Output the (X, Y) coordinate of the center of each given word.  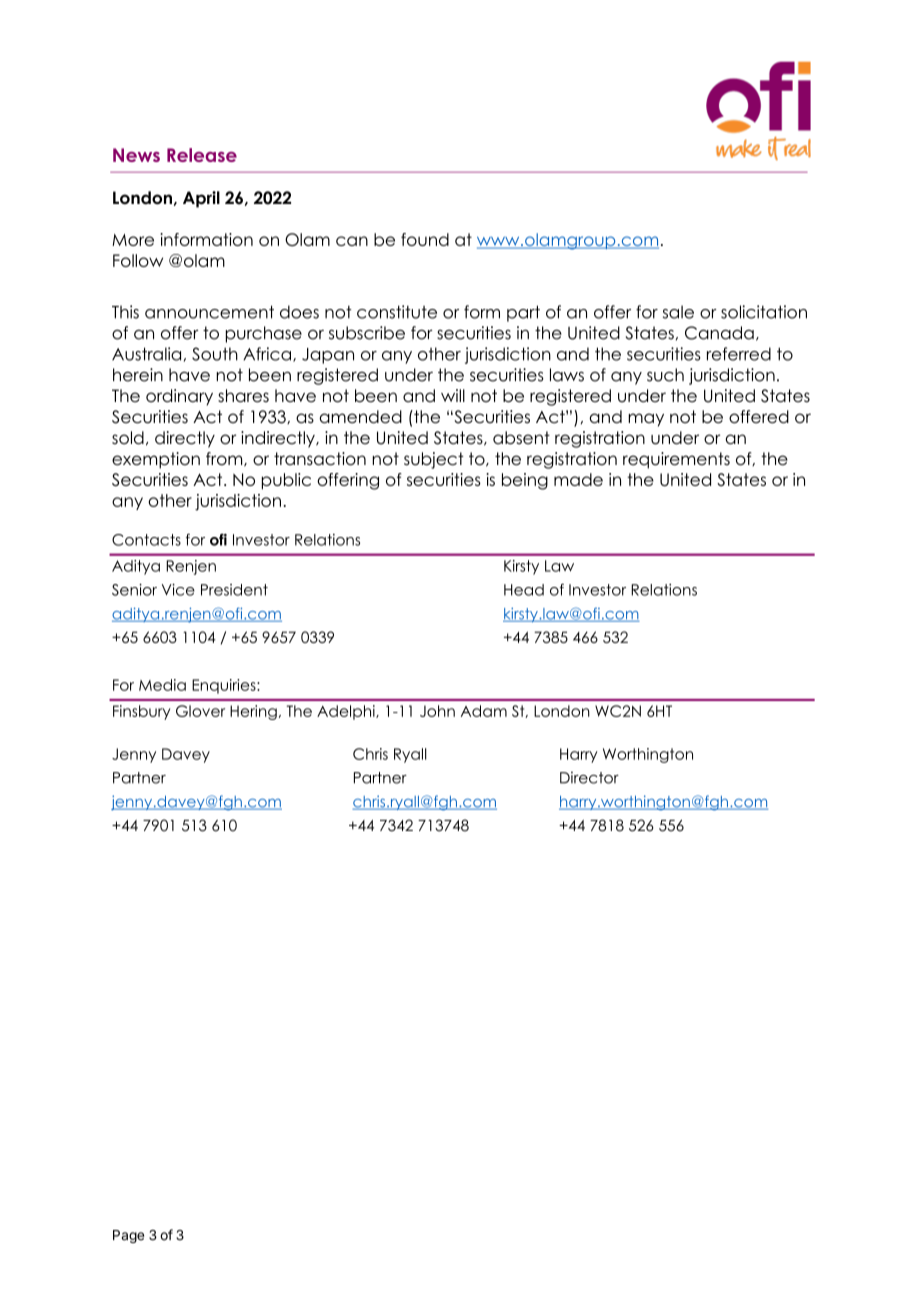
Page (128, 1236)
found (425, 239)
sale (678, 312)
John (437, 711)
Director (589, 777)
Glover (200, 711)
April (201, 199)
